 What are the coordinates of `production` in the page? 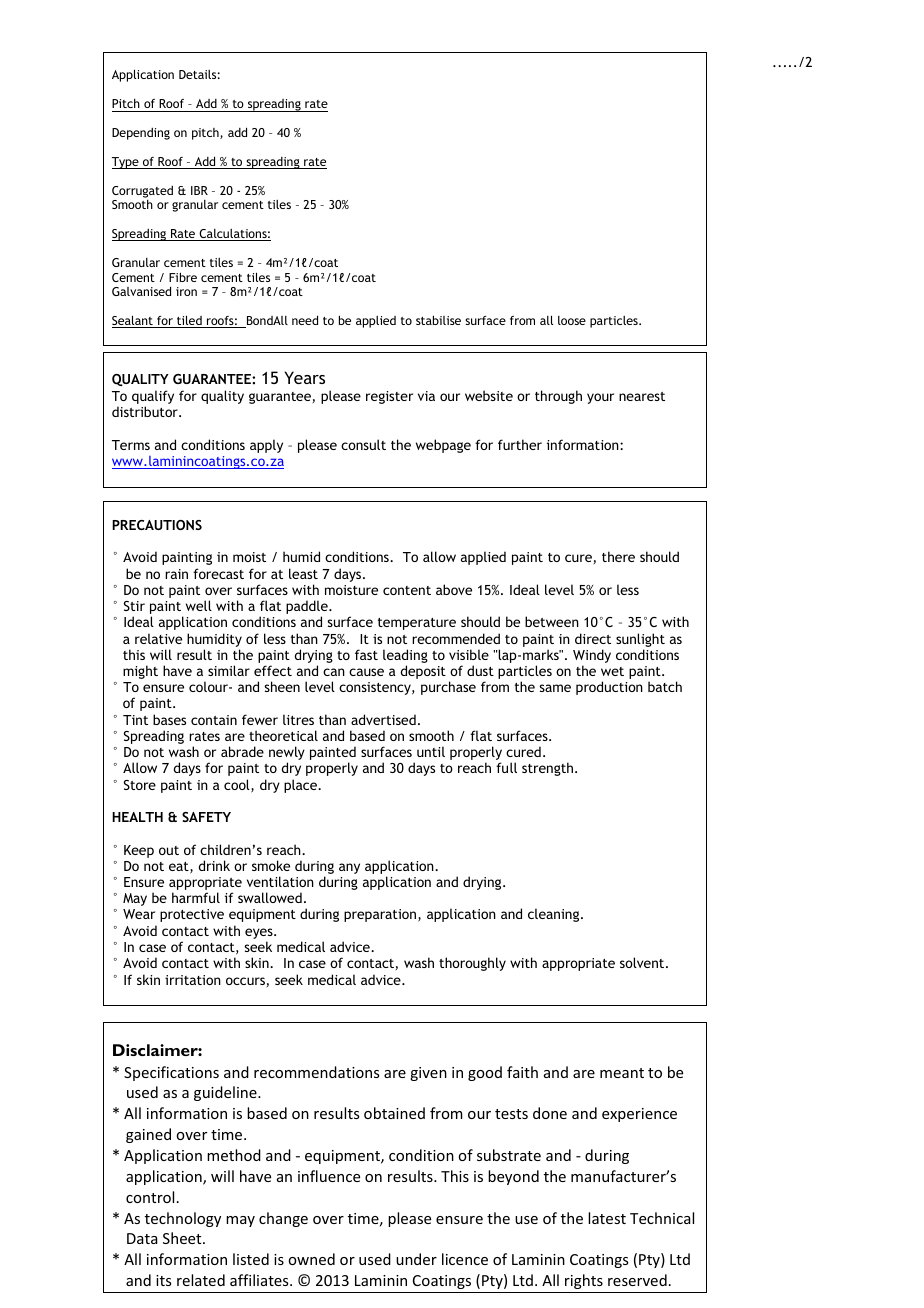 It's located at (609, 688).
